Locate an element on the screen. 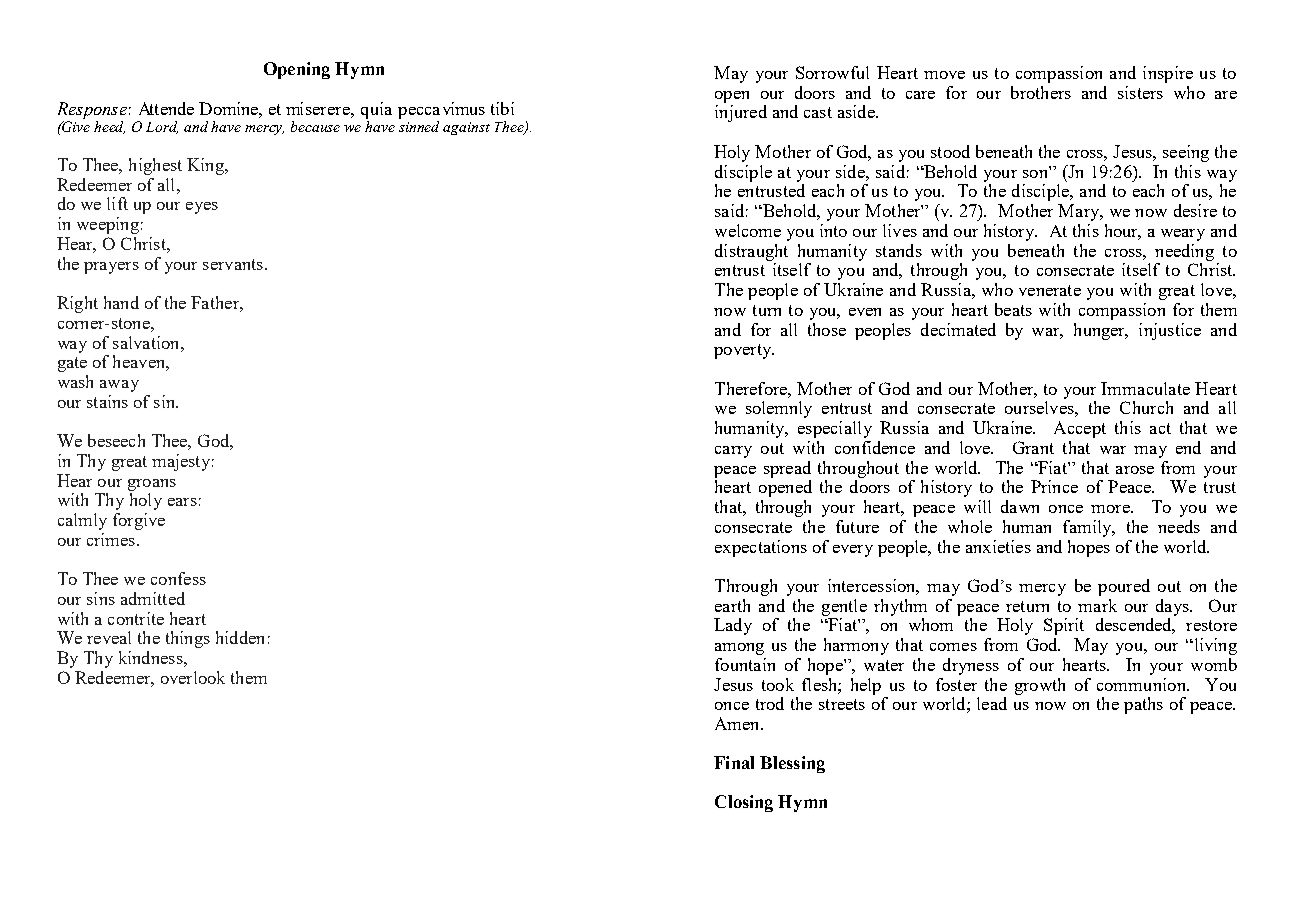 This screenshot has height=924, width=1308. Final is located at coordinates (734, 762).
